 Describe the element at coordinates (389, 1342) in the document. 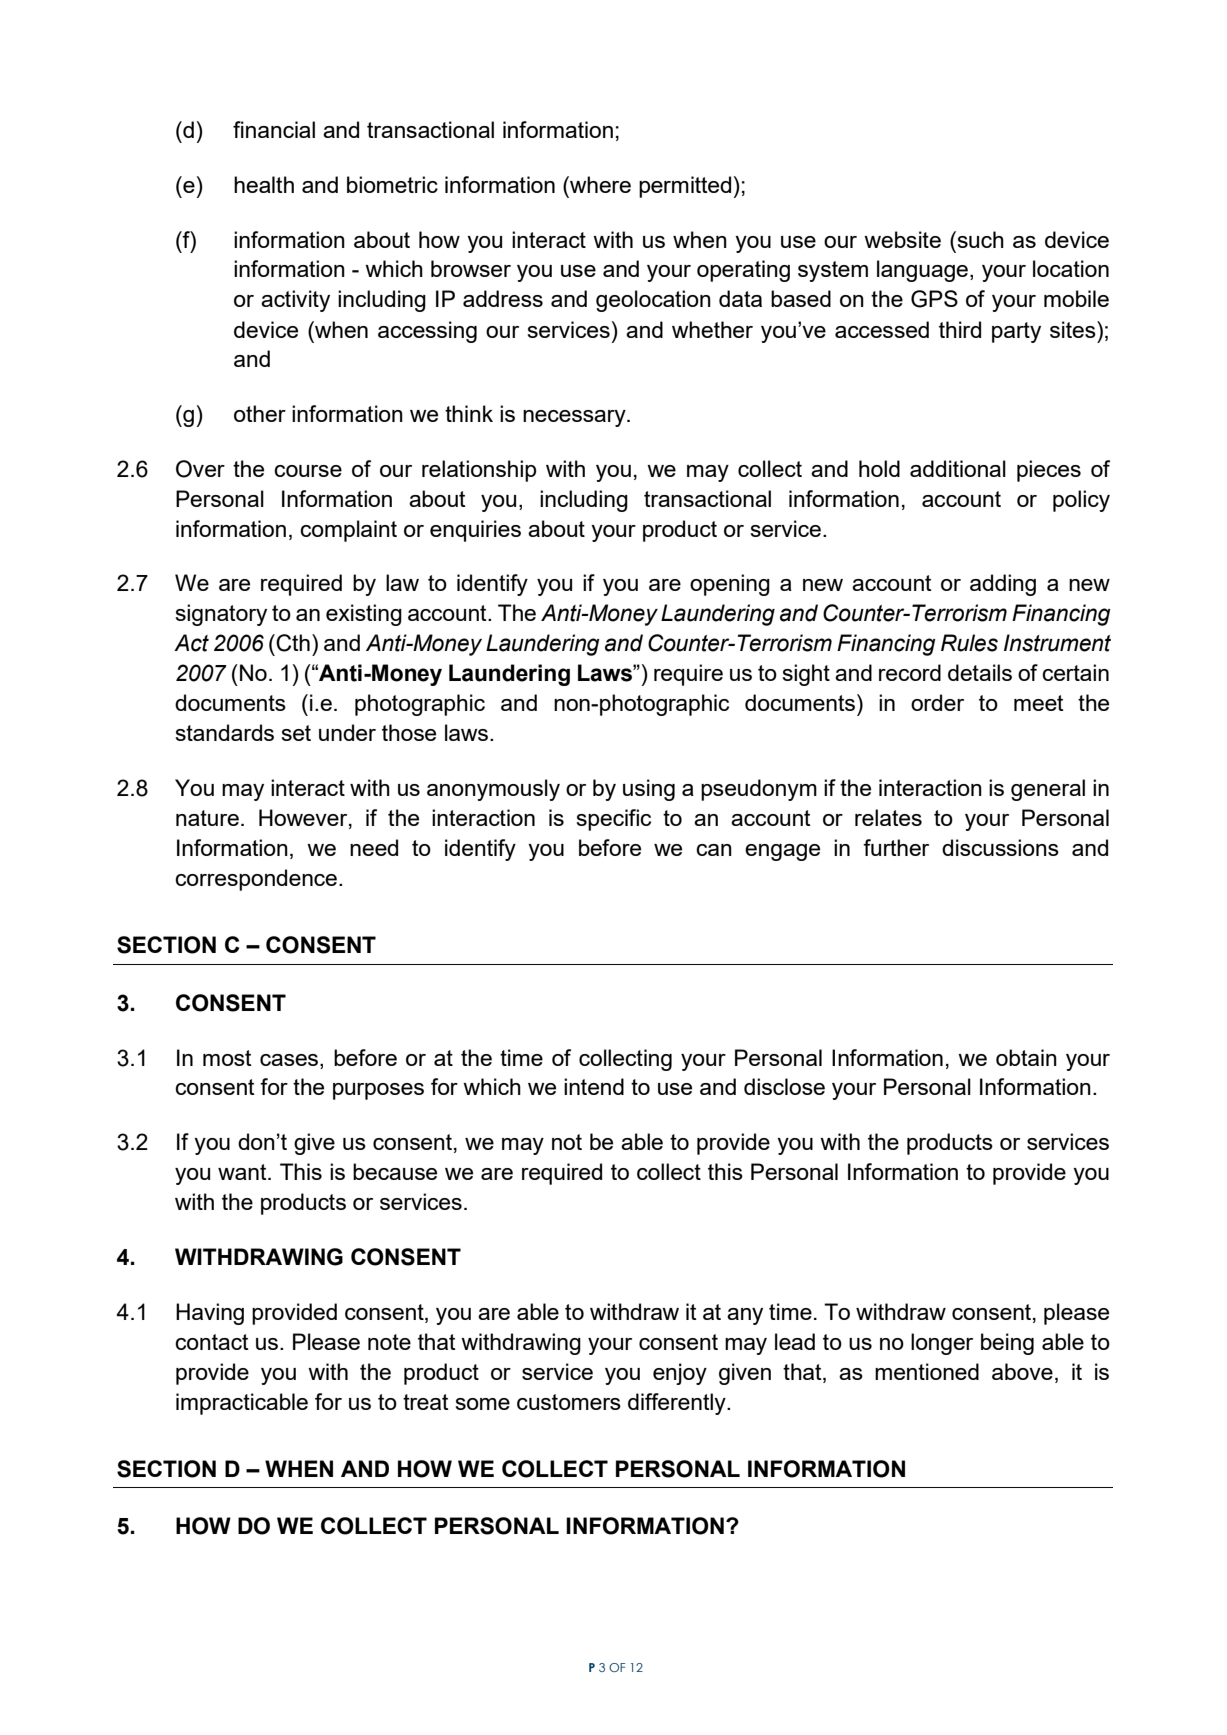

I see `note` at that location.
